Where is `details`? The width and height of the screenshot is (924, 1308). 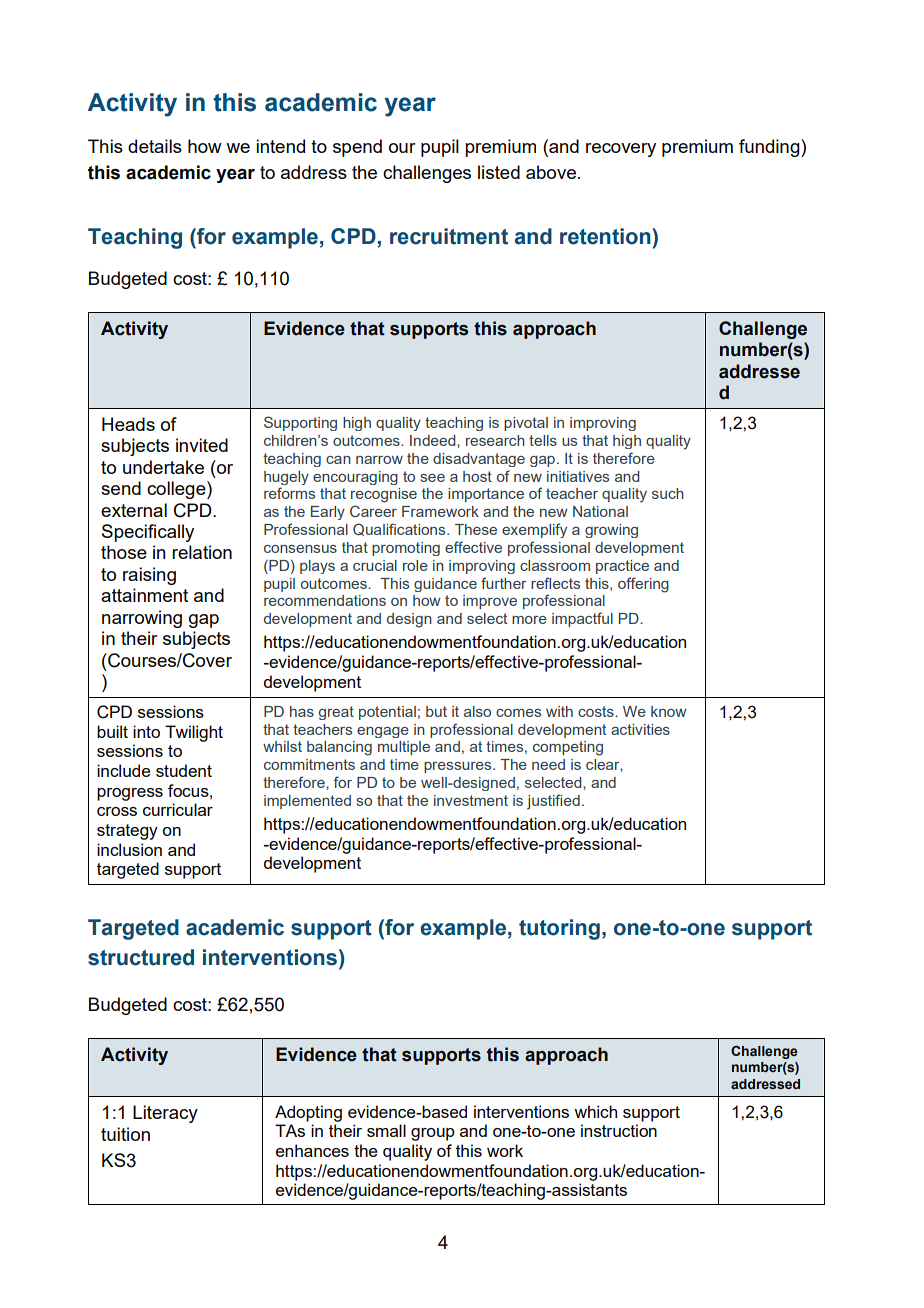
details is located at coordinates (155, 146).
